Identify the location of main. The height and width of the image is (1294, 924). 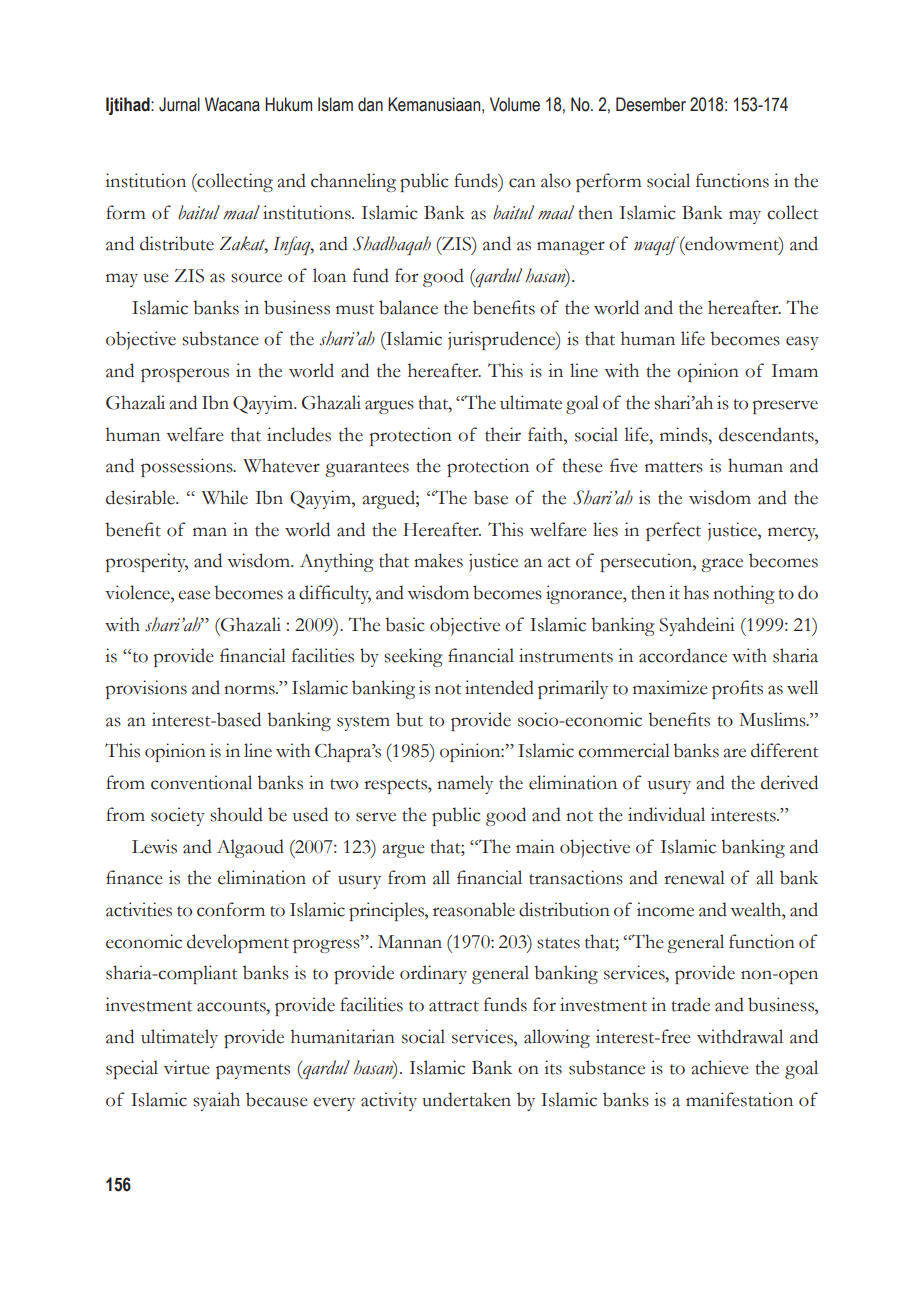
(535, 846).
